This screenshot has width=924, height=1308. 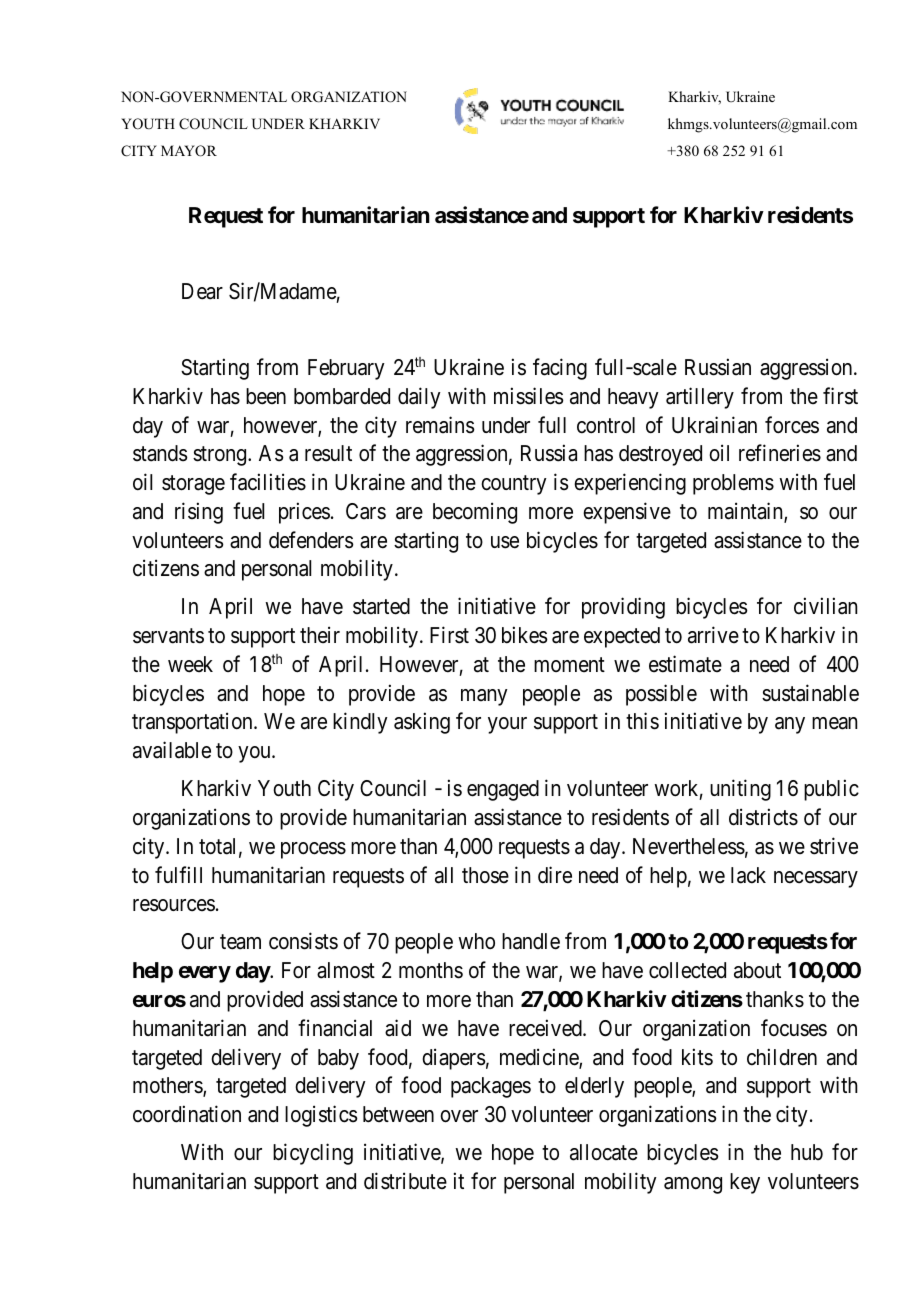 What do you see at coordinates (713, 635) in the screenshot?
I see `arrive` at bounding box center [713, 635].
